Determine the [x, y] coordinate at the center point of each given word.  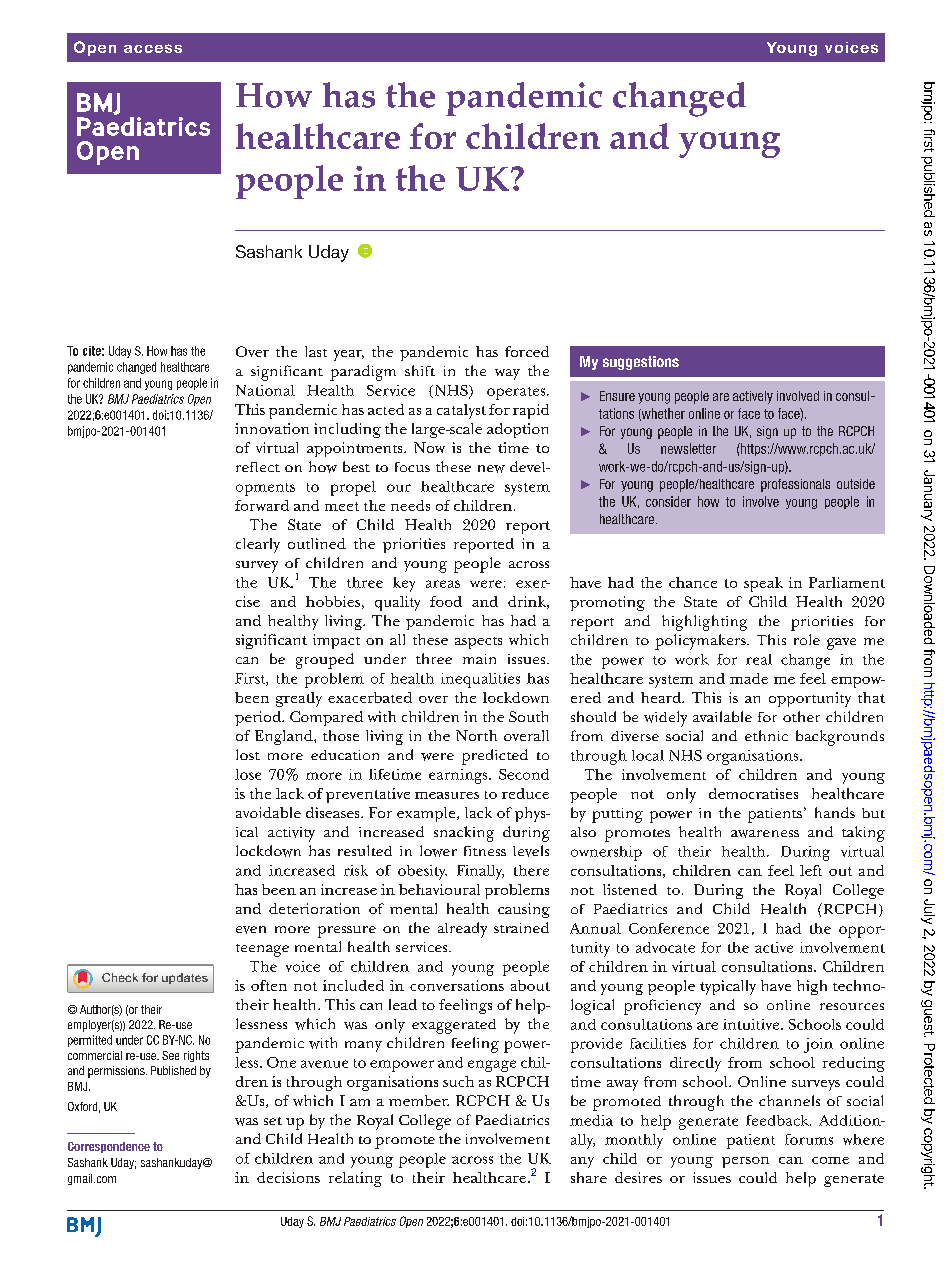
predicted [495, 757]
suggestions [641, 363]
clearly [258, 545]
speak [763, 584]
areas [443, 584]
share [589, 1177]
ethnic [766, 735]
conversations [457, 985]
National [265, 390]
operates [517, 393]
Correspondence [109, 1147]
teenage [262, 950]
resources [852, 1006]
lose [248, 774]
